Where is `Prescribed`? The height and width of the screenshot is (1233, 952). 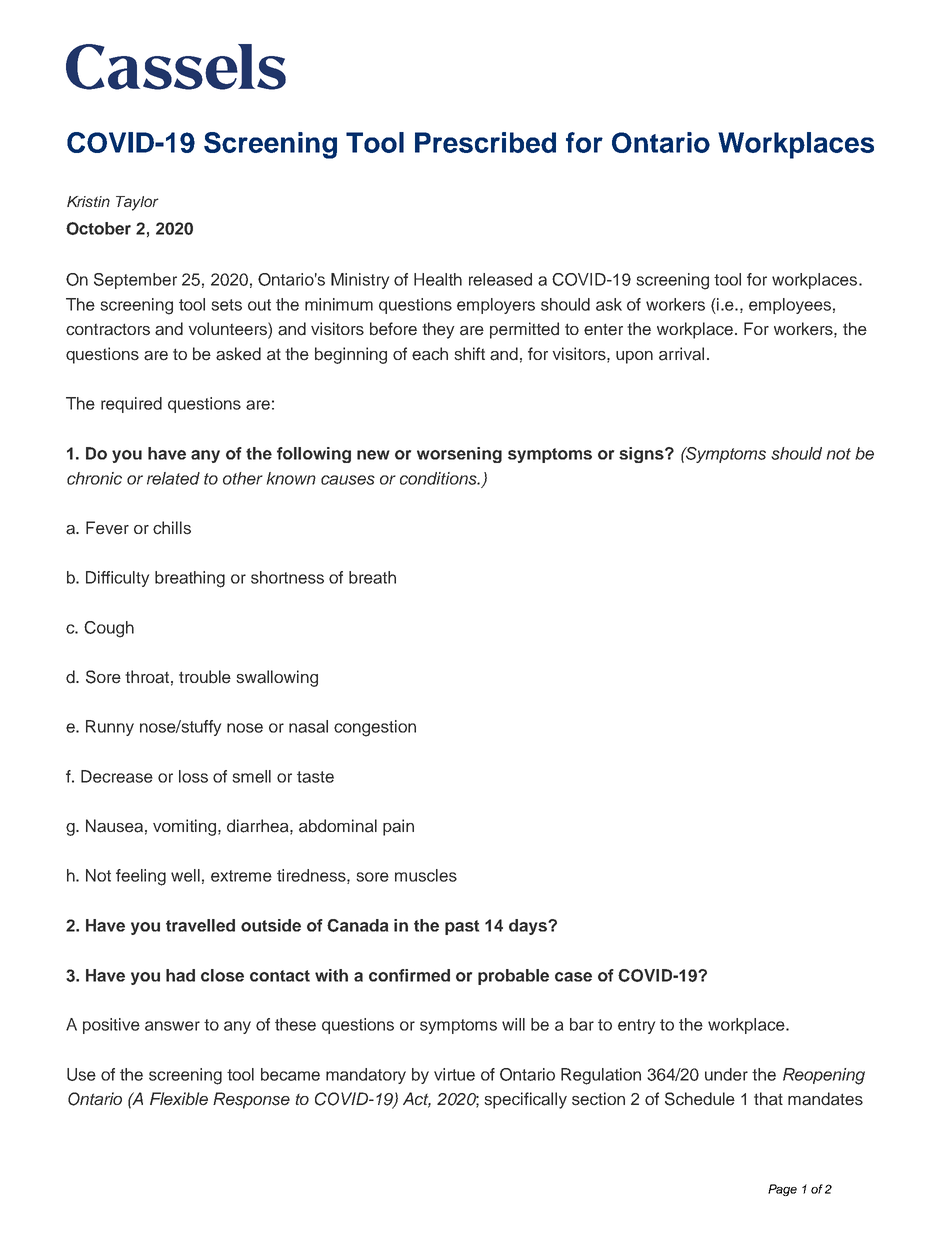 Prescribed is located at coordinates (485, 142).
